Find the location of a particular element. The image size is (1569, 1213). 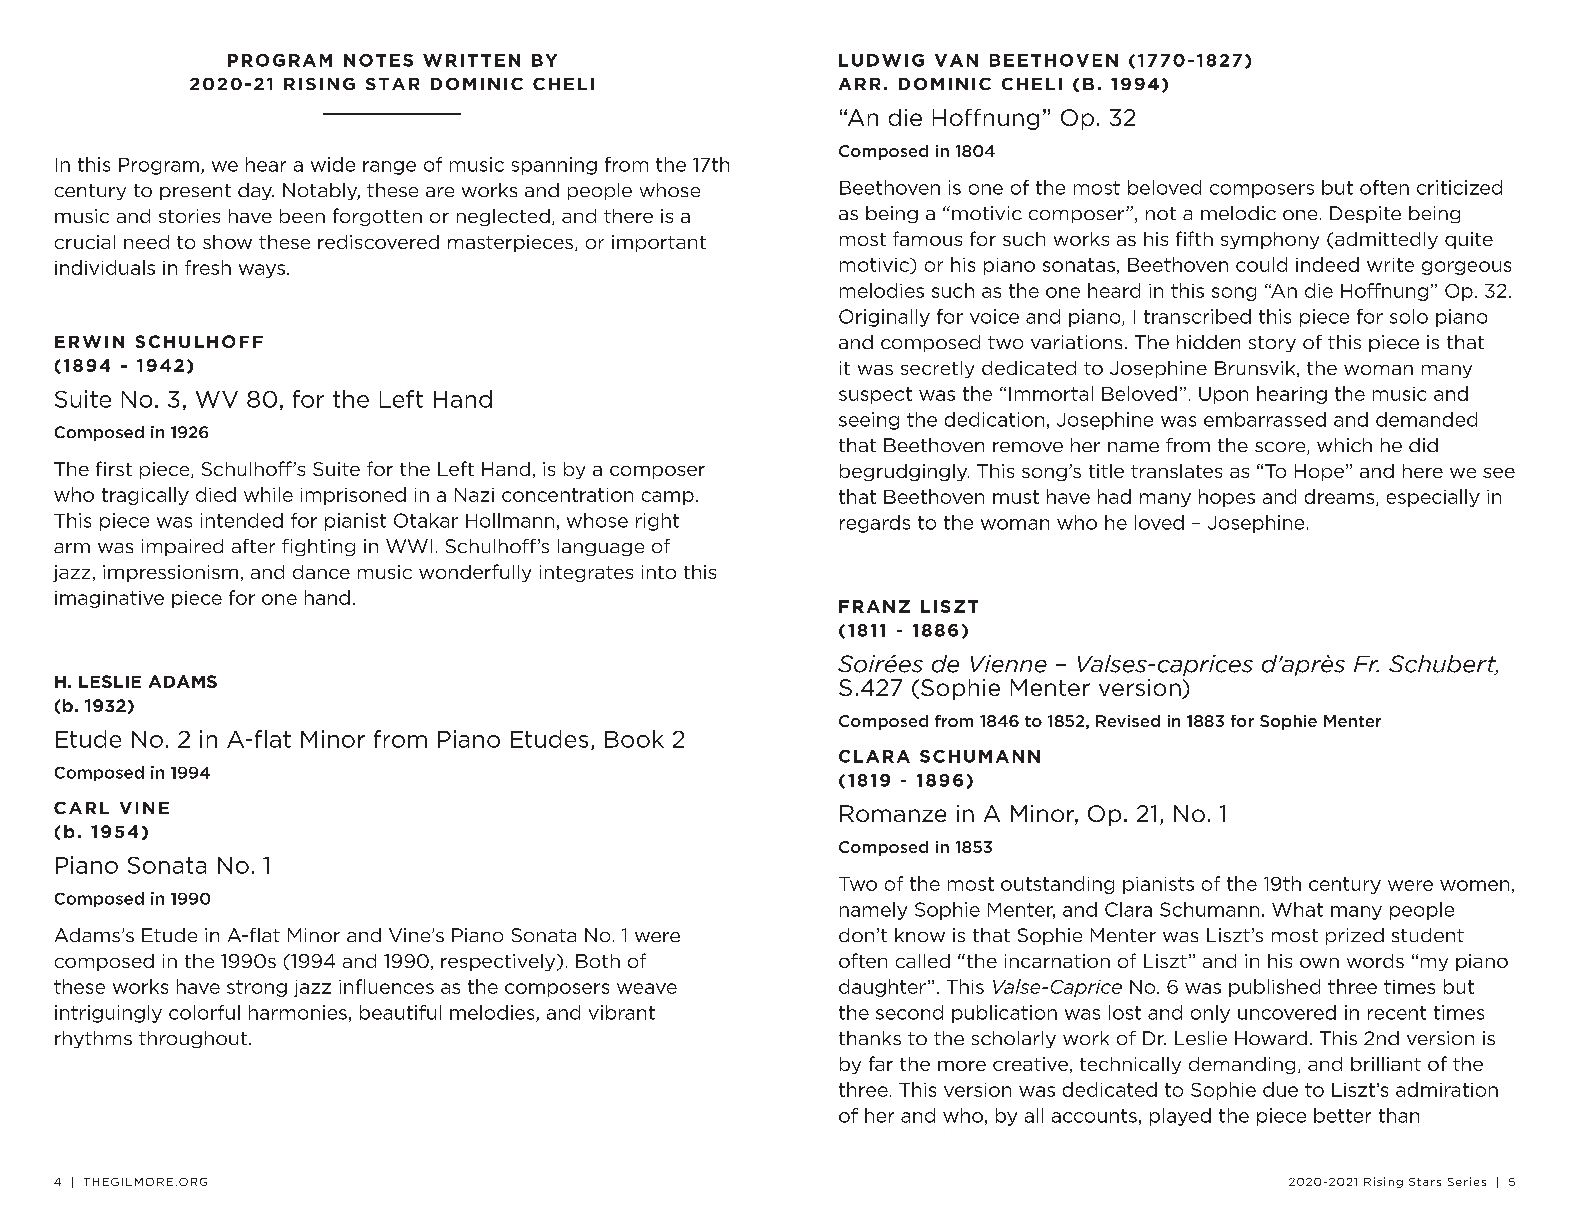

while is located at coordinates (268, 494).
